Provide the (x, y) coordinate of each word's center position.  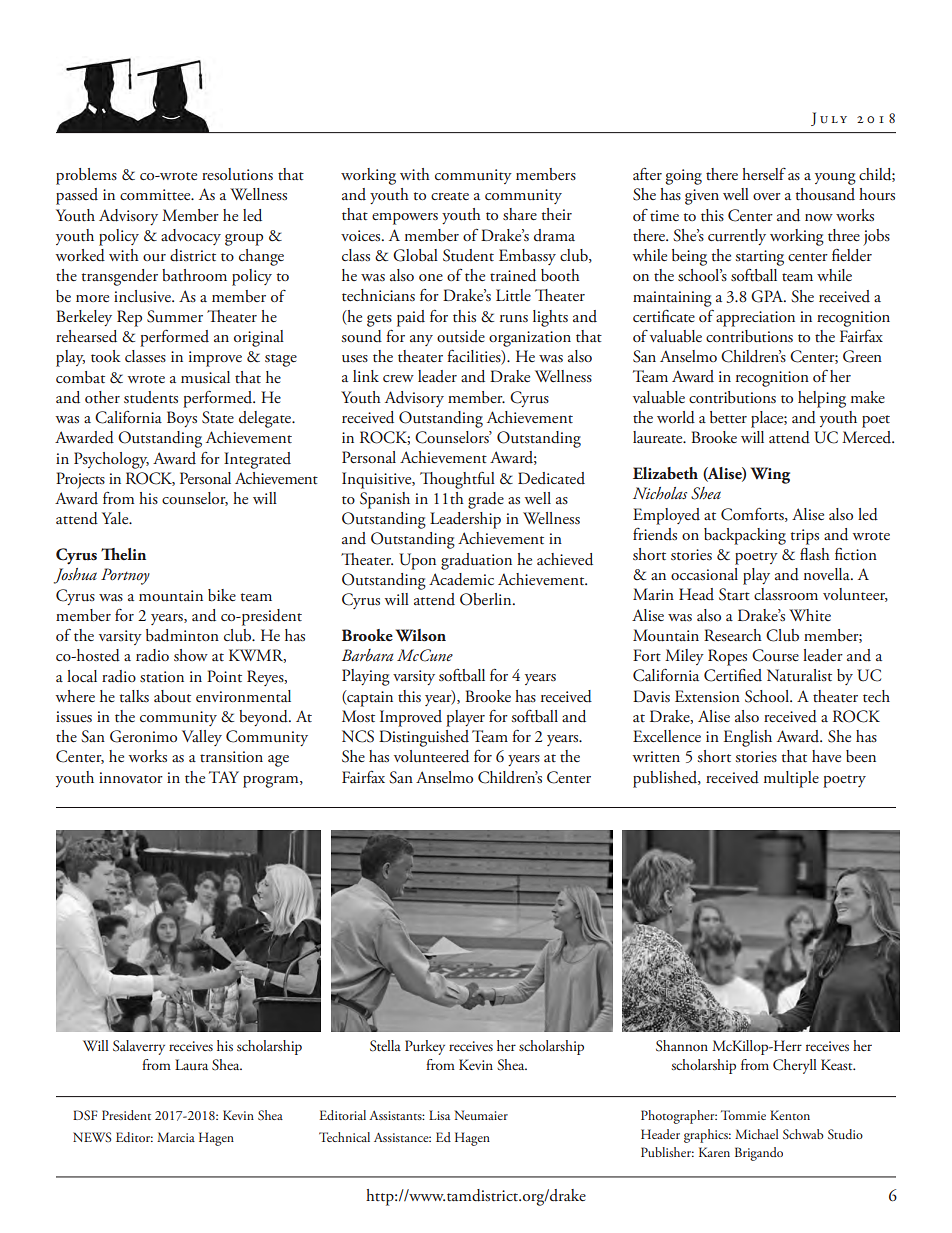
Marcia (176, 1137)
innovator (131, 778)
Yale (116, 518)
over (767, 196)
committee (156, 195)
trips (804, 537)
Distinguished (424, 738)
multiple (791, 779)
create (450, 196)
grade (486, 500)
